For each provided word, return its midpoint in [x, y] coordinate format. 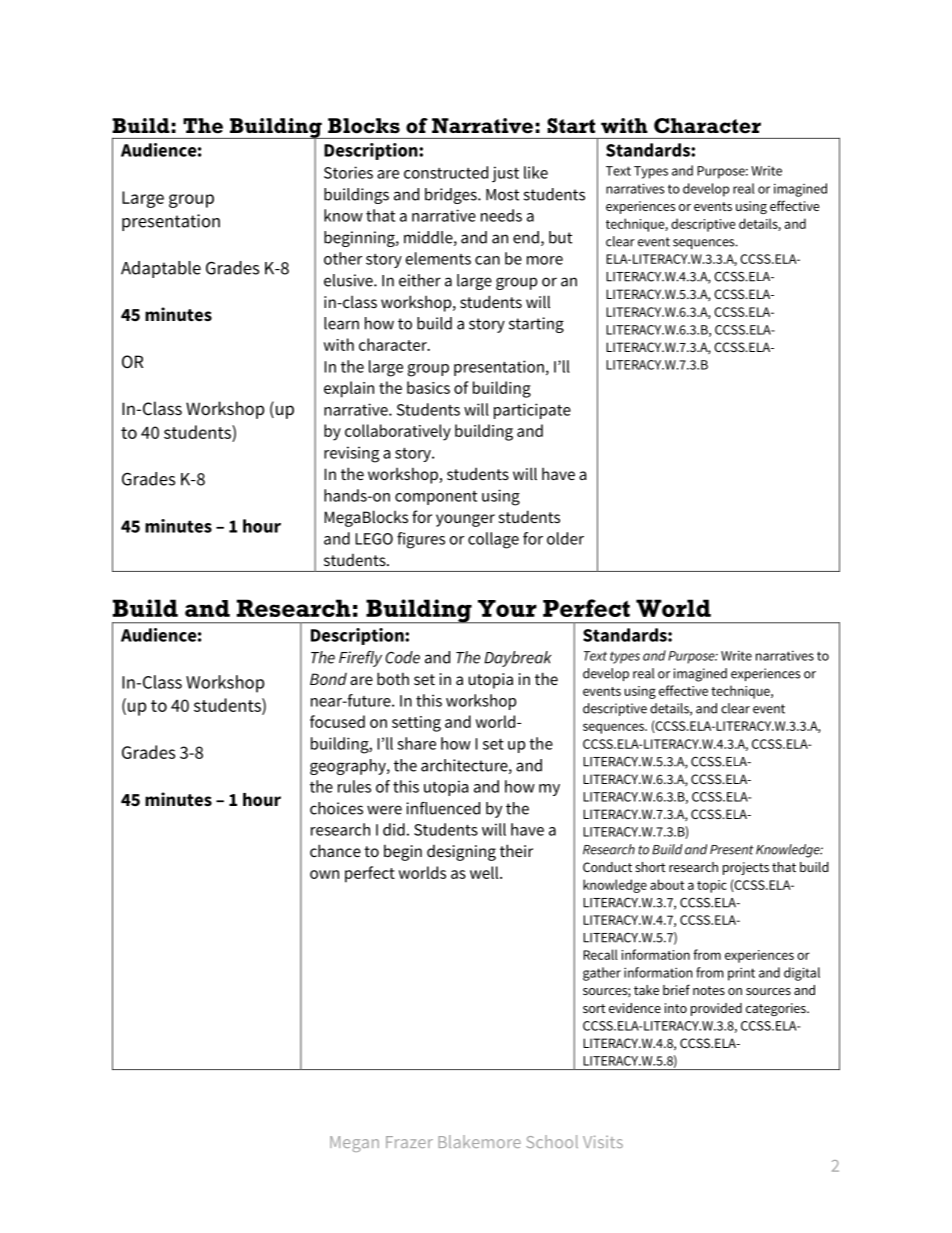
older [565, 538]
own [324, 874]
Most [502, 195]
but [560, 237]
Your [507, 608]
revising [351, 454]
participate [532, 411]
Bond [328, 679]
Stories [348, 172]
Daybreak [518, 659]
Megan [354, 1144]
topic [712, 886]
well [485, 872]
